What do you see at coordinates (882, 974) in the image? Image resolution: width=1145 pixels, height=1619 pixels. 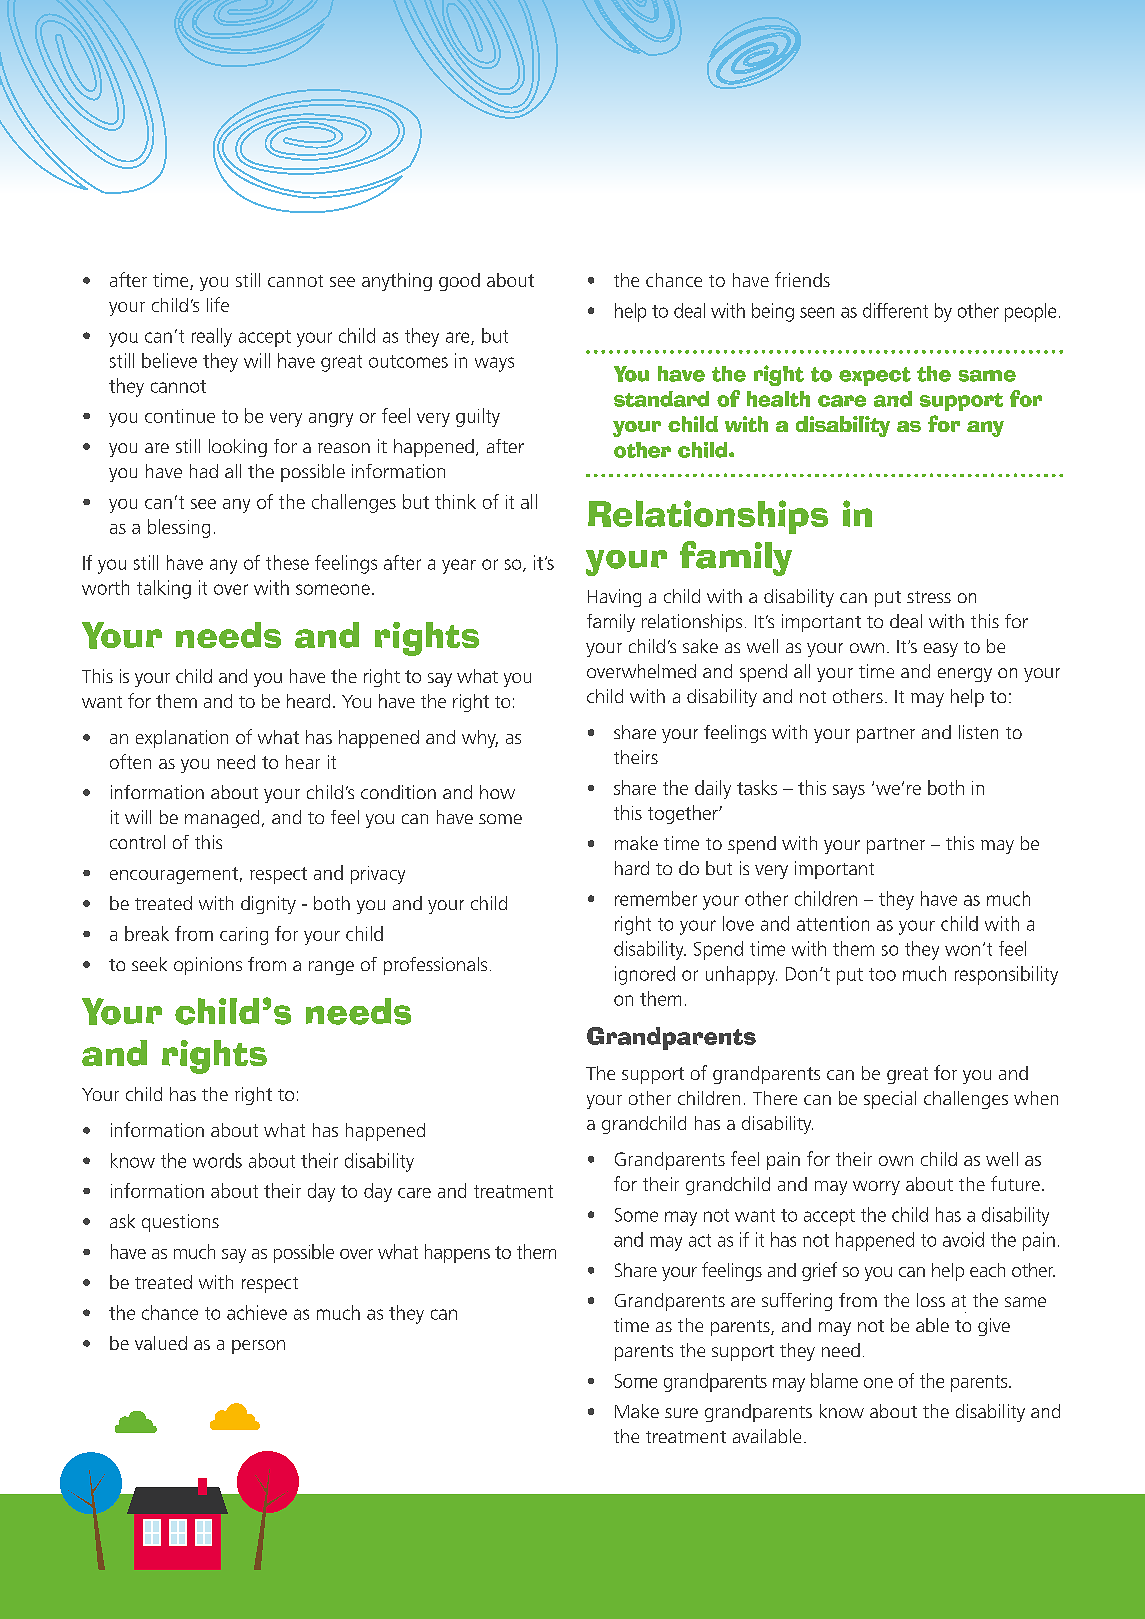 I see `too` at bounding box center [882, 974].
